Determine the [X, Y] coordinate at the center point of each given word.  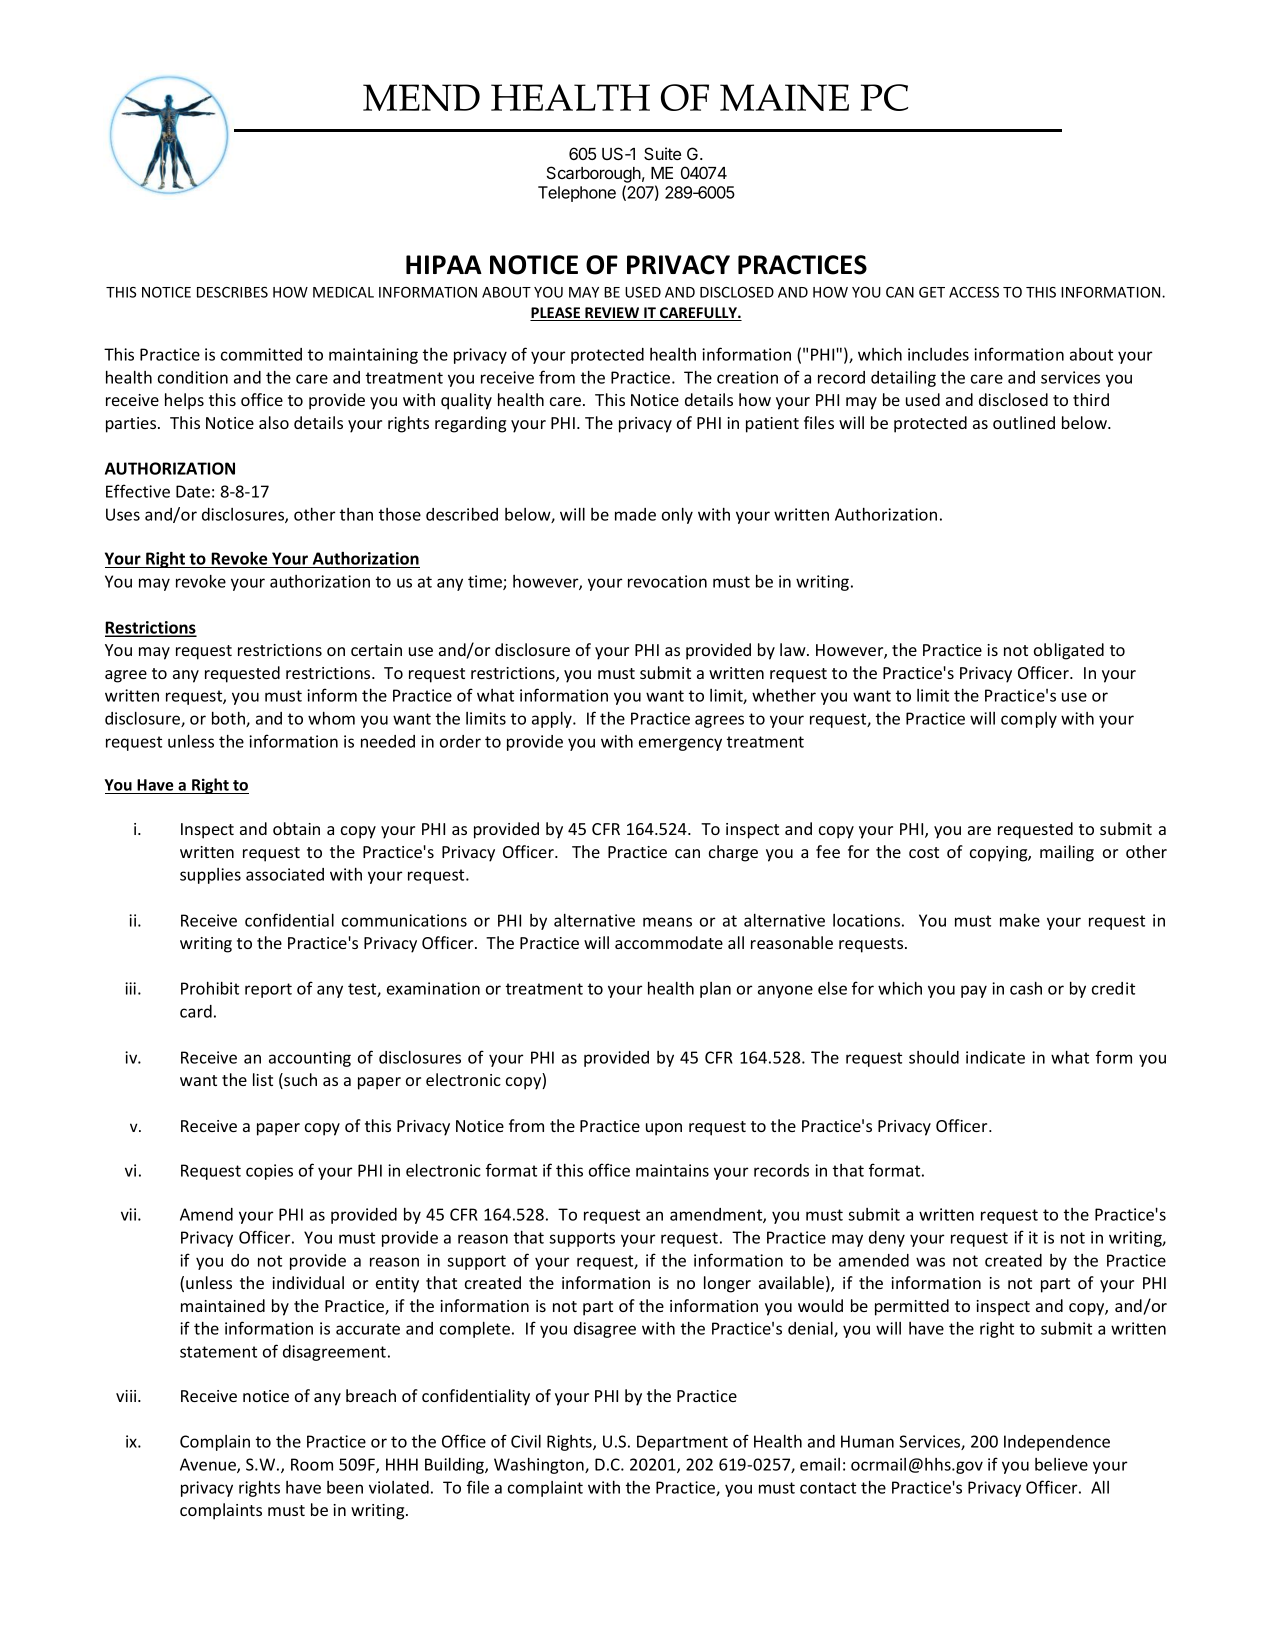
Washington [540, 1465]
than [356, 514]
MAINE [784, 97]
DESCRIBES [232, 292]
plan [715, 990]
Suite [662, 153]
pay [974, 991]
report [268, 990]
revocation [667, 581]
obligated [1069, 651]
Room [312, 1464]
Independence [1057, 1443]
